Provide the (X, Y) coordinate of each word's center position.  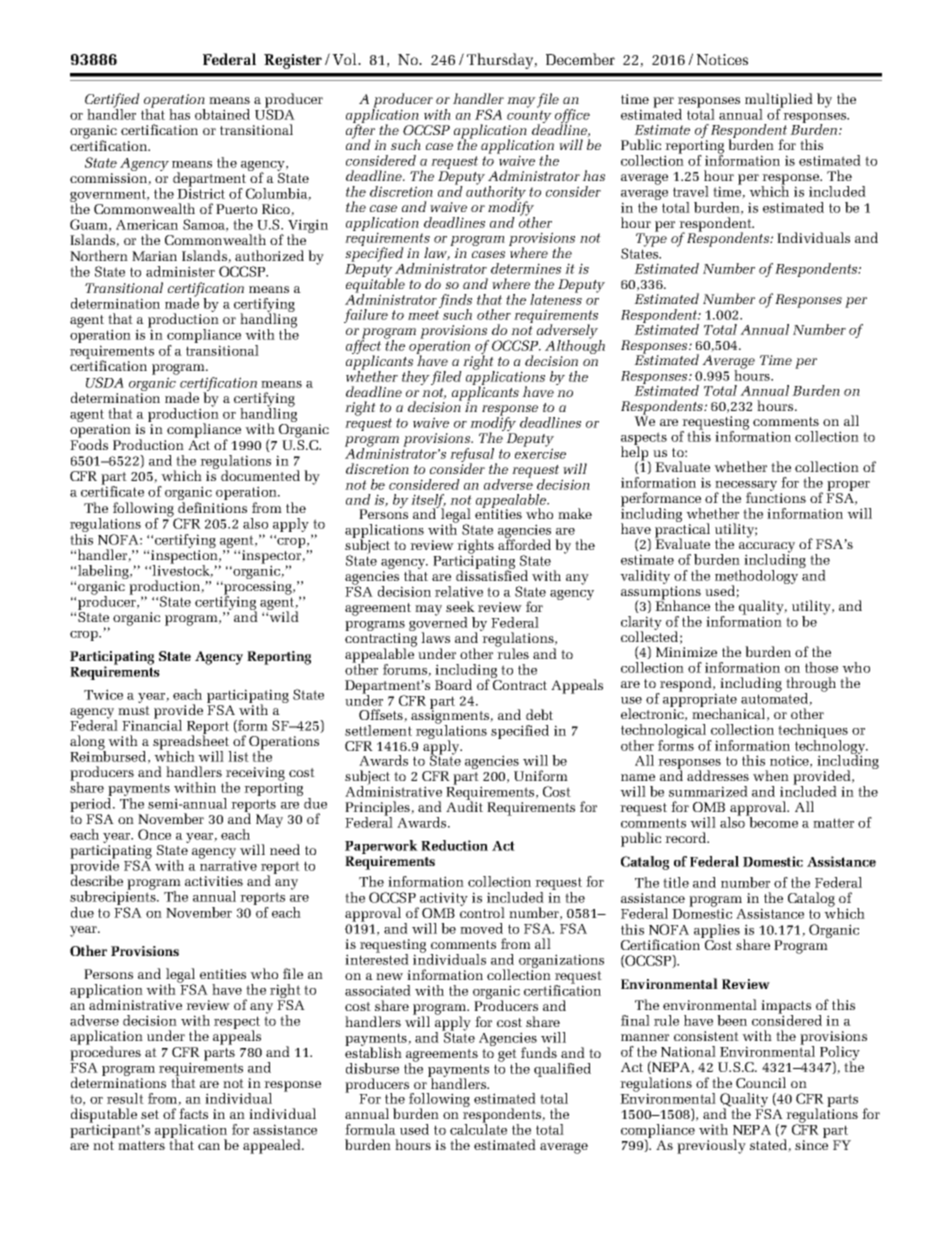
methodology (756, 578)
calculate (478, 1128)
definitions (212, 507)
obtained (222, 114)
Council (761, 1082)
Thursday (501, 61)
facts (193, 1113)
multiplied (779, 101)
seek (460, 606)
